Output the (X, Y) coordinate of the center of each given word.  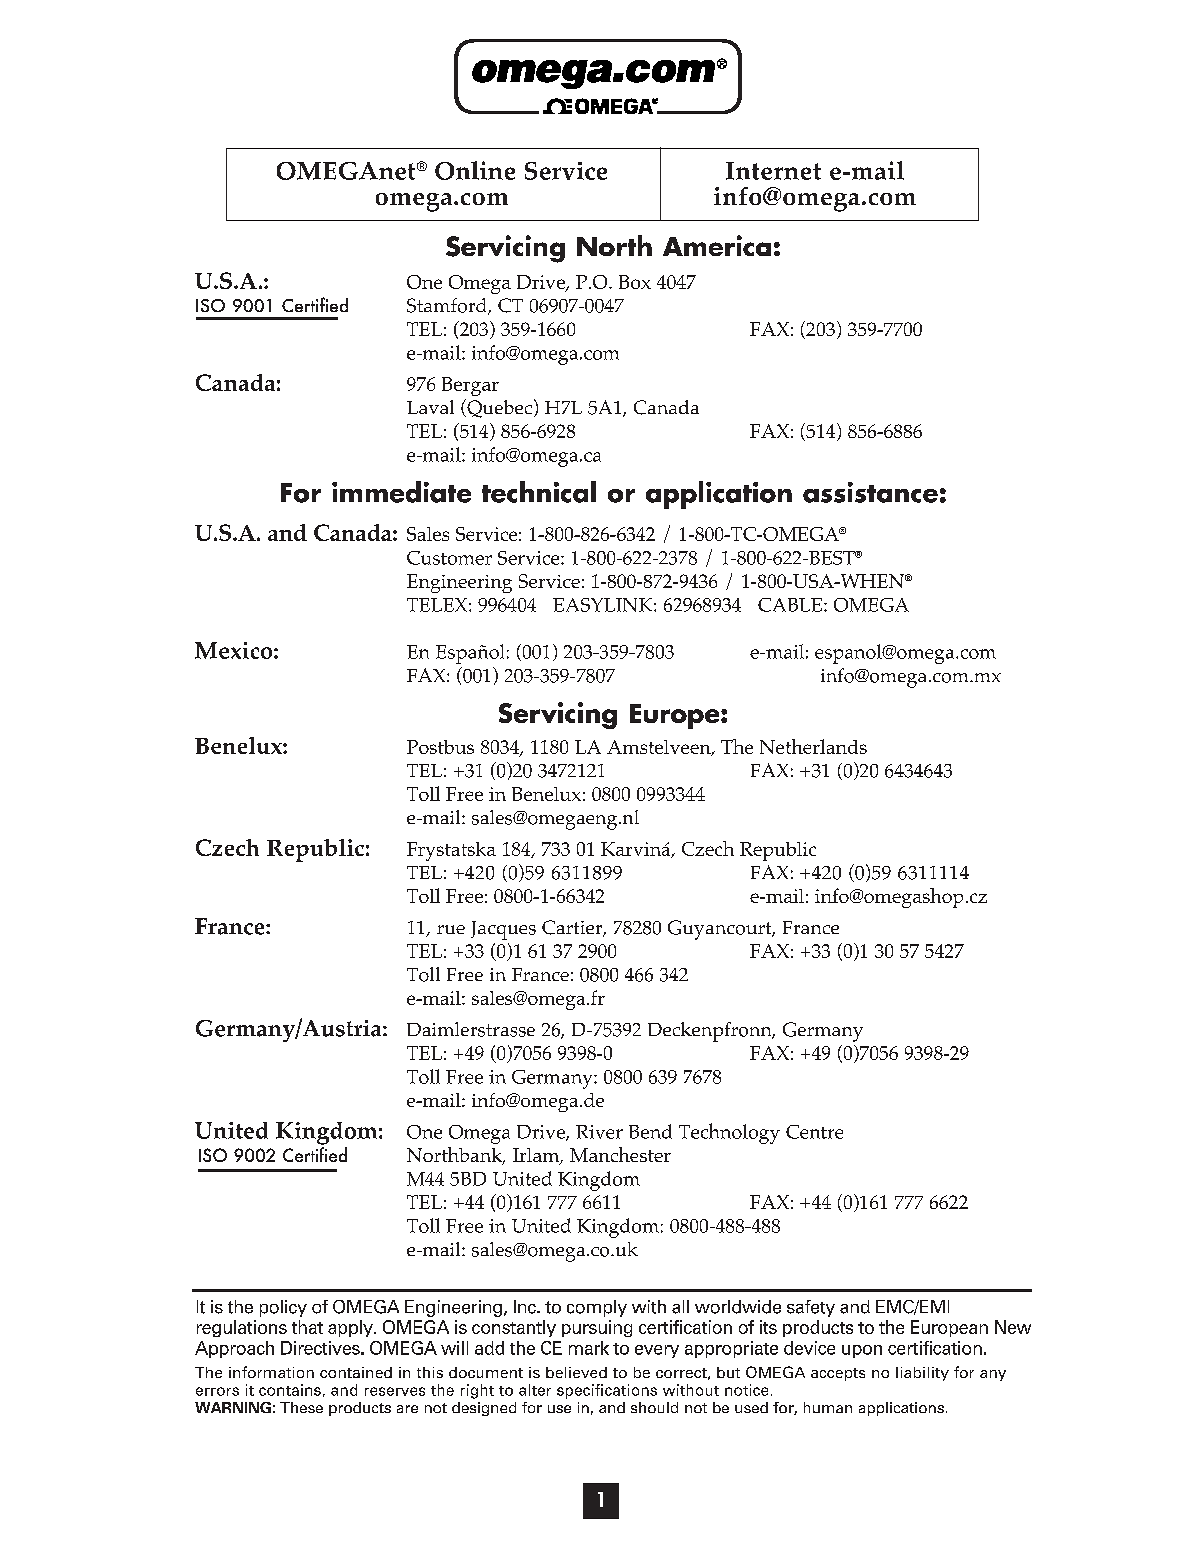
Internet (773, 171)
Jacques (503, 930)
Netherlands (813, 746)
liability (922, 1374)
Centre (814, 1132)
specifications (607, 1391)
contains (290, 1390)
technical (539, 492)
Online (475, 170)
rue (451, 929)
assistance (870, 492)
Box (635, 282)
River (599, 1132)
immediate (401, 492)
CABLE (791, 605)
